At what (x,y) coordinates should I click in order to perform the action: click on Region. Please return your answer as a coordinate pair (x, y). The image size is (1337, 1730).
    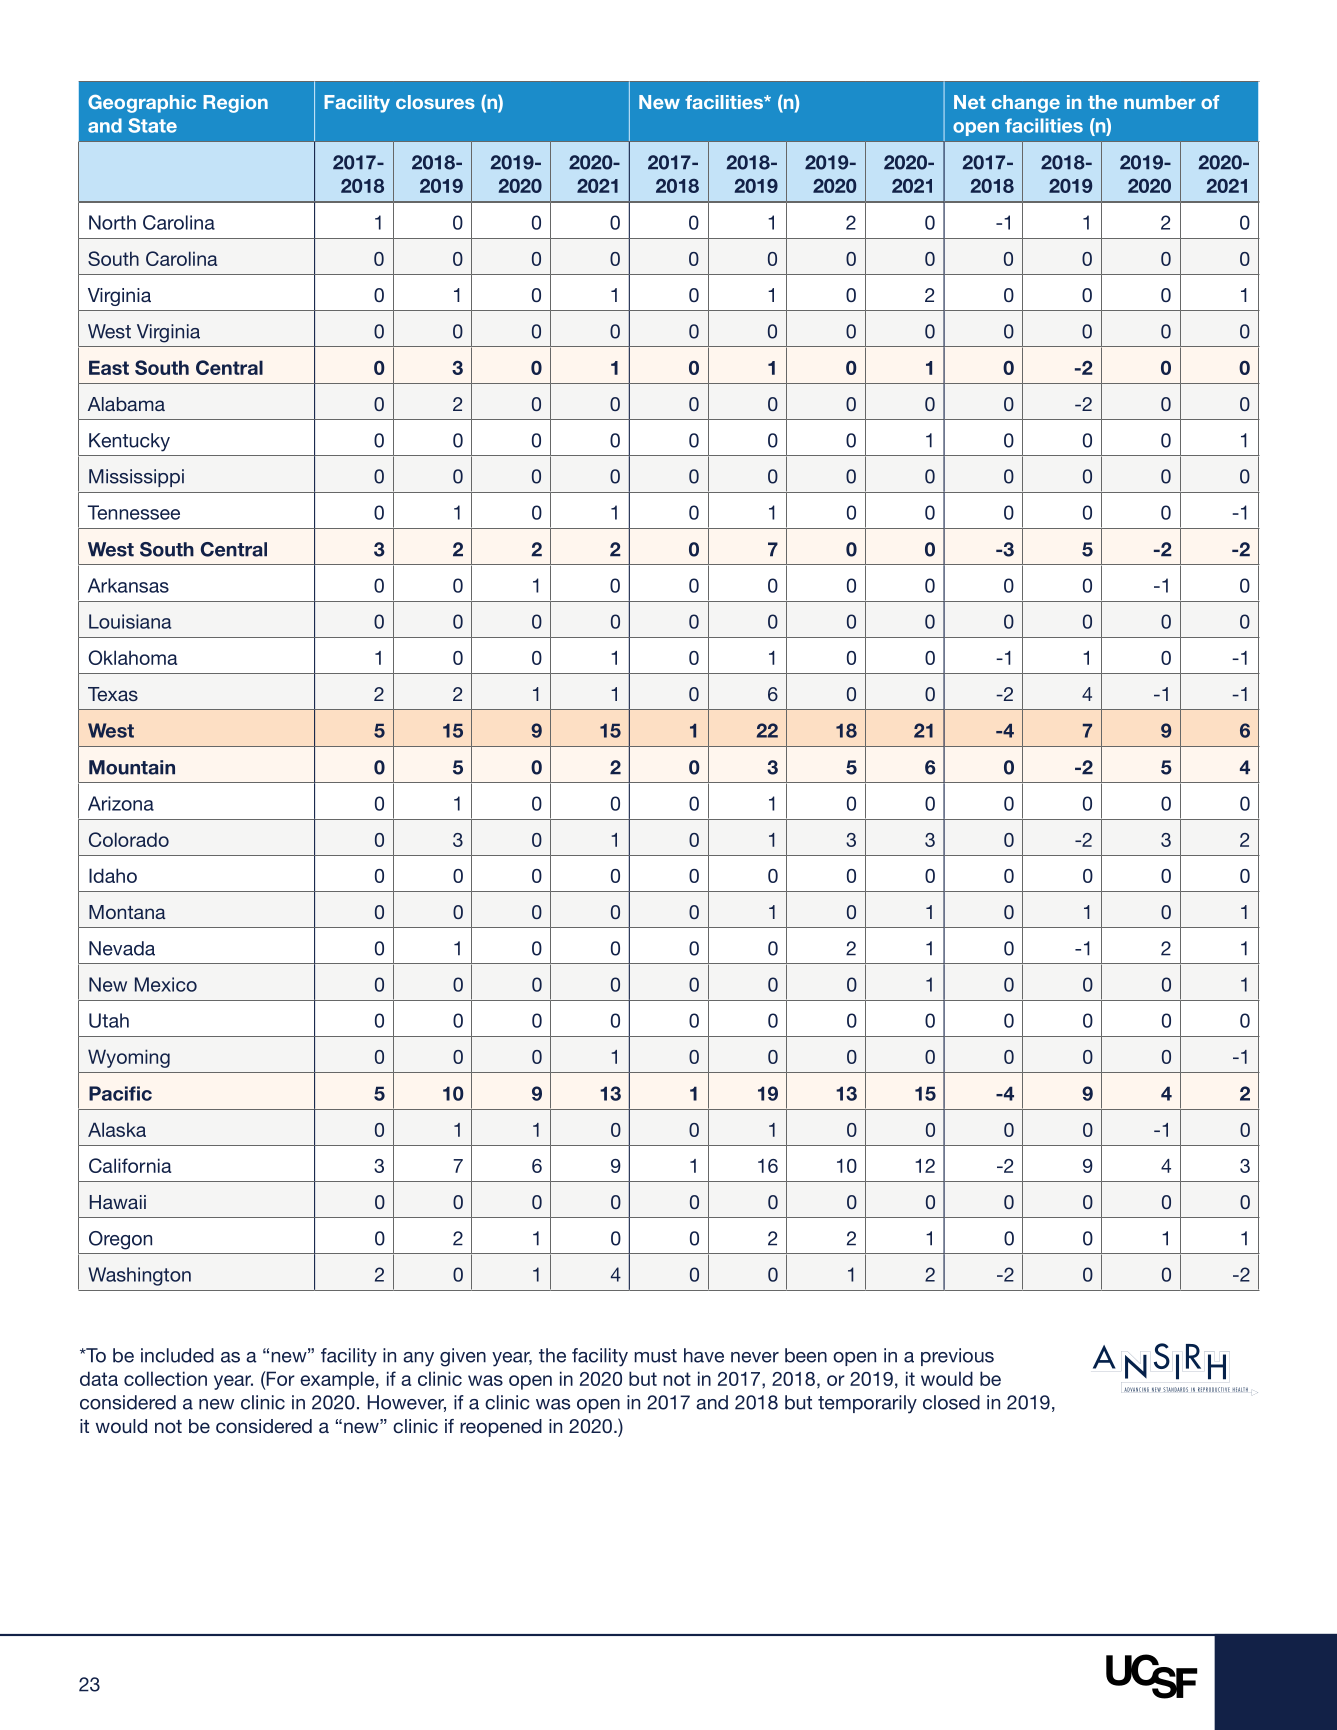
    Looking at the image, I should click on (235, 104).
